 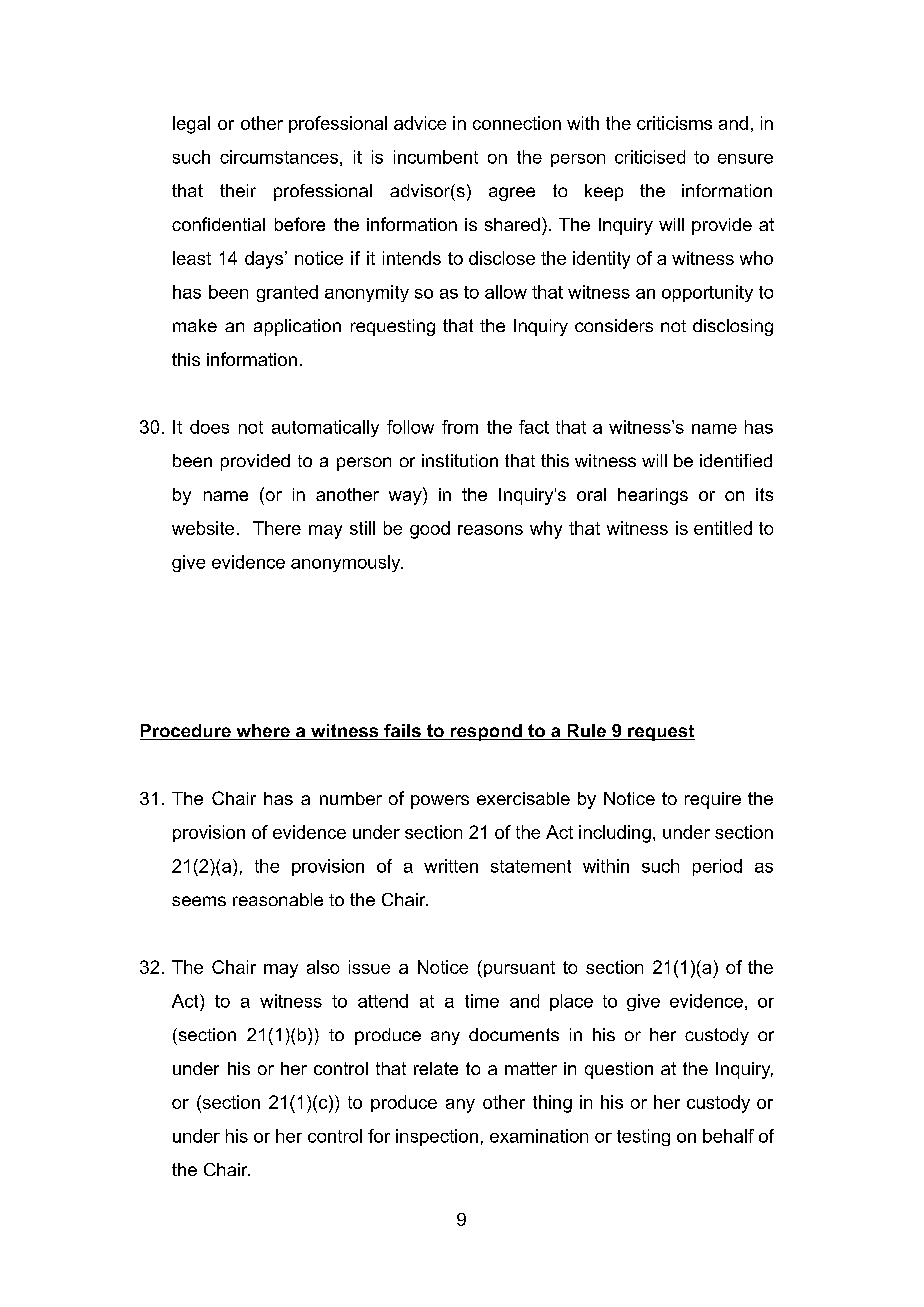 I want to click on entitled, so click(x=723, y=528).
